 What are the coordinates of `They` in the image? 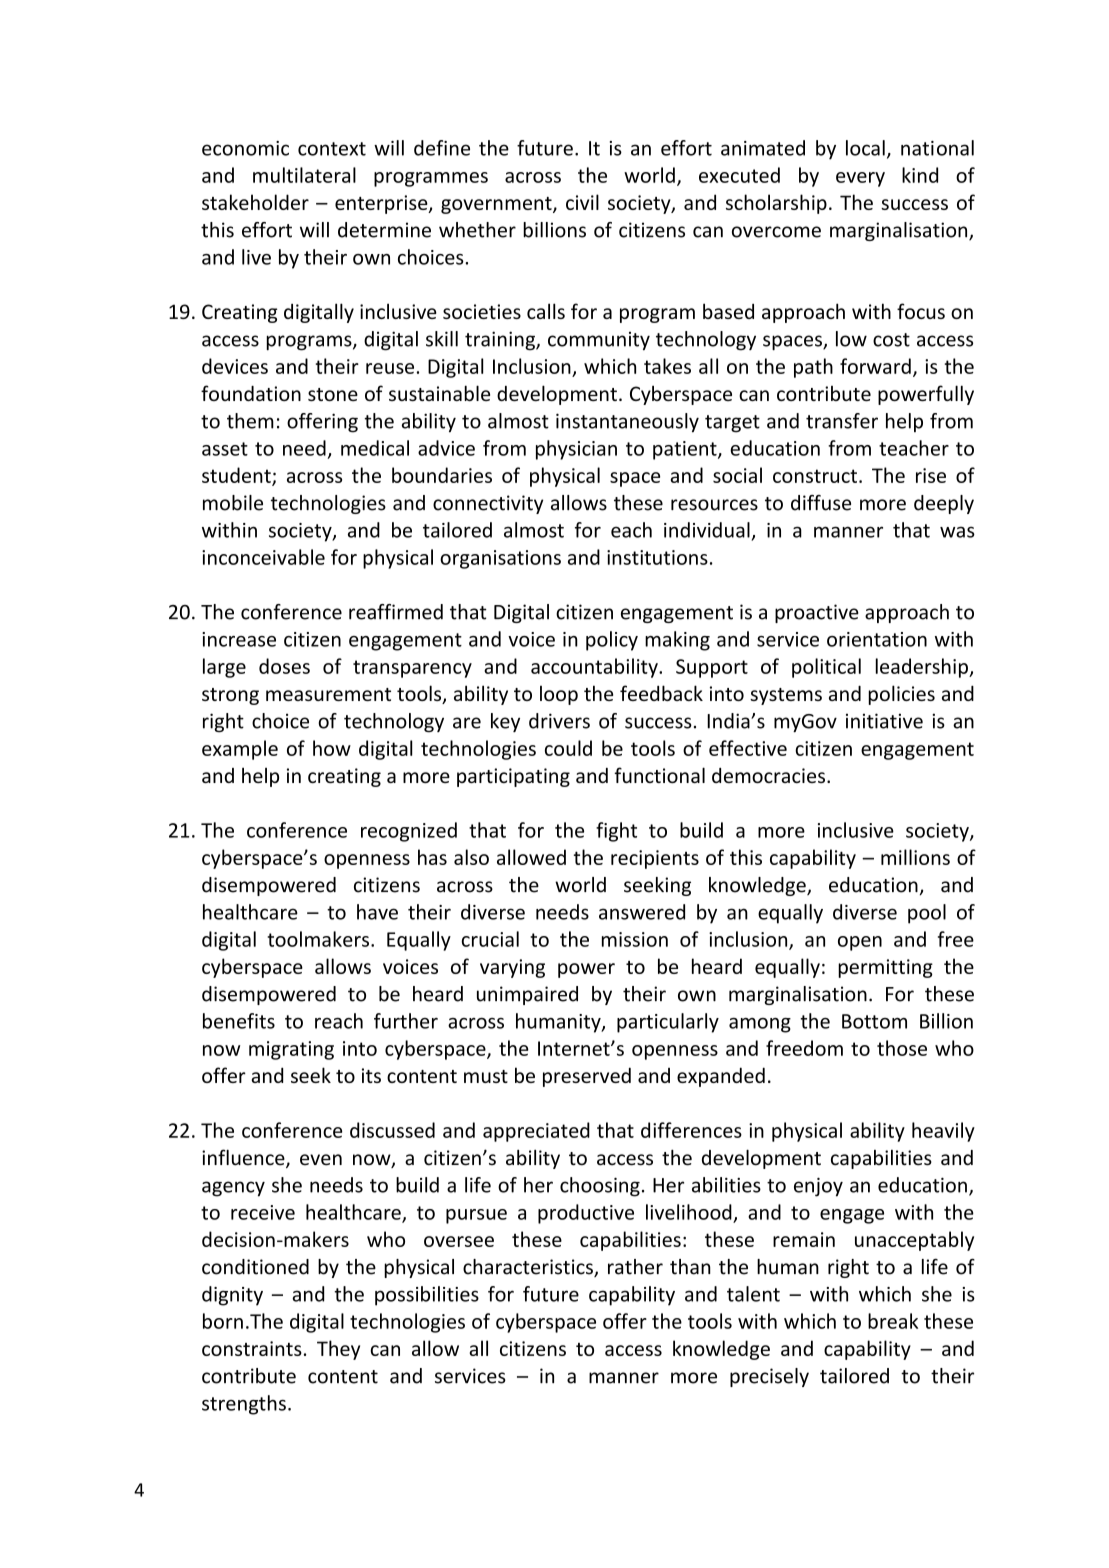 It's located at (338, 1350).
